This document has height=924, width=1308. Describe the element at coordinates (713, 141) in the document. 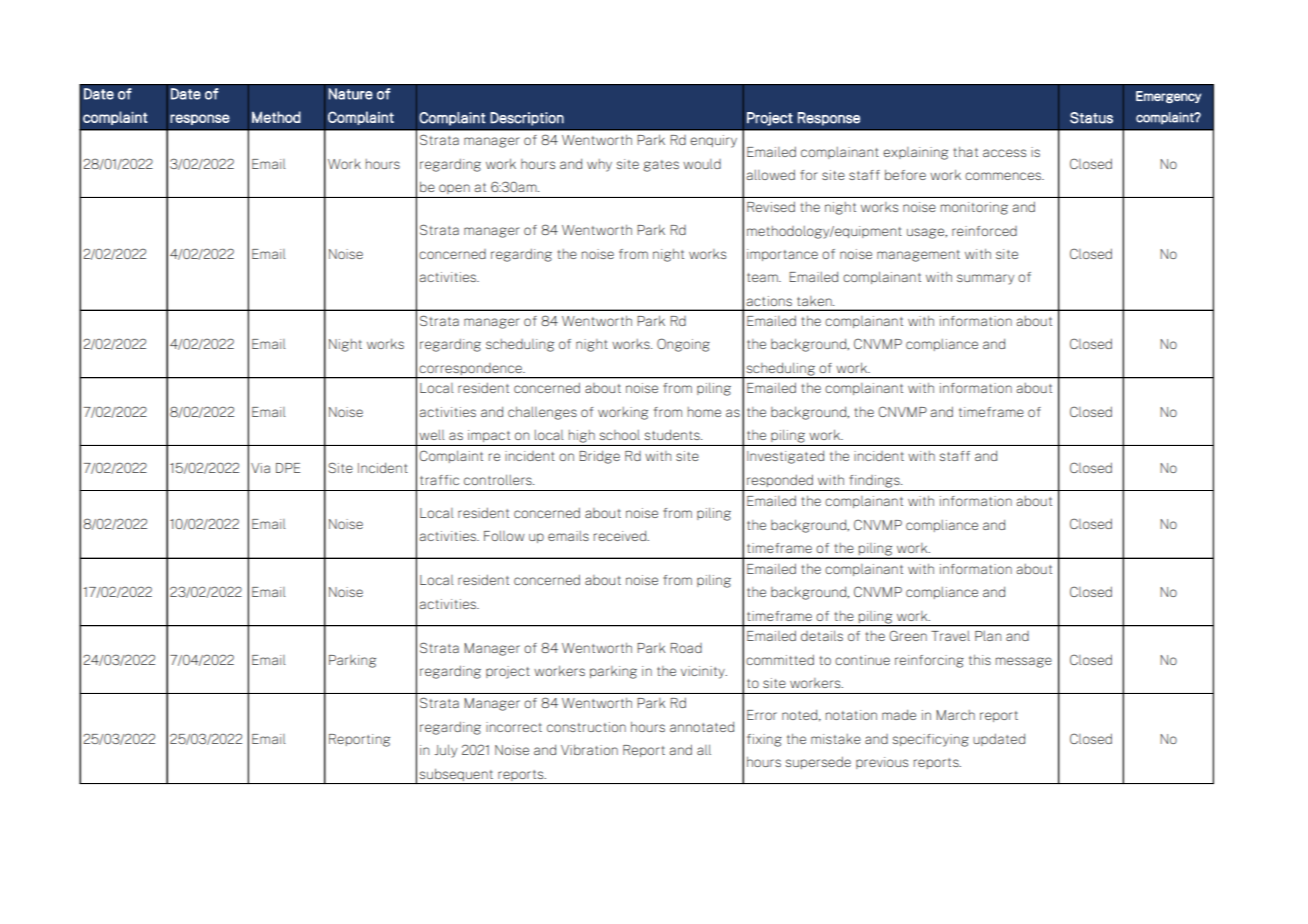

I see `enquiry` at that location.
